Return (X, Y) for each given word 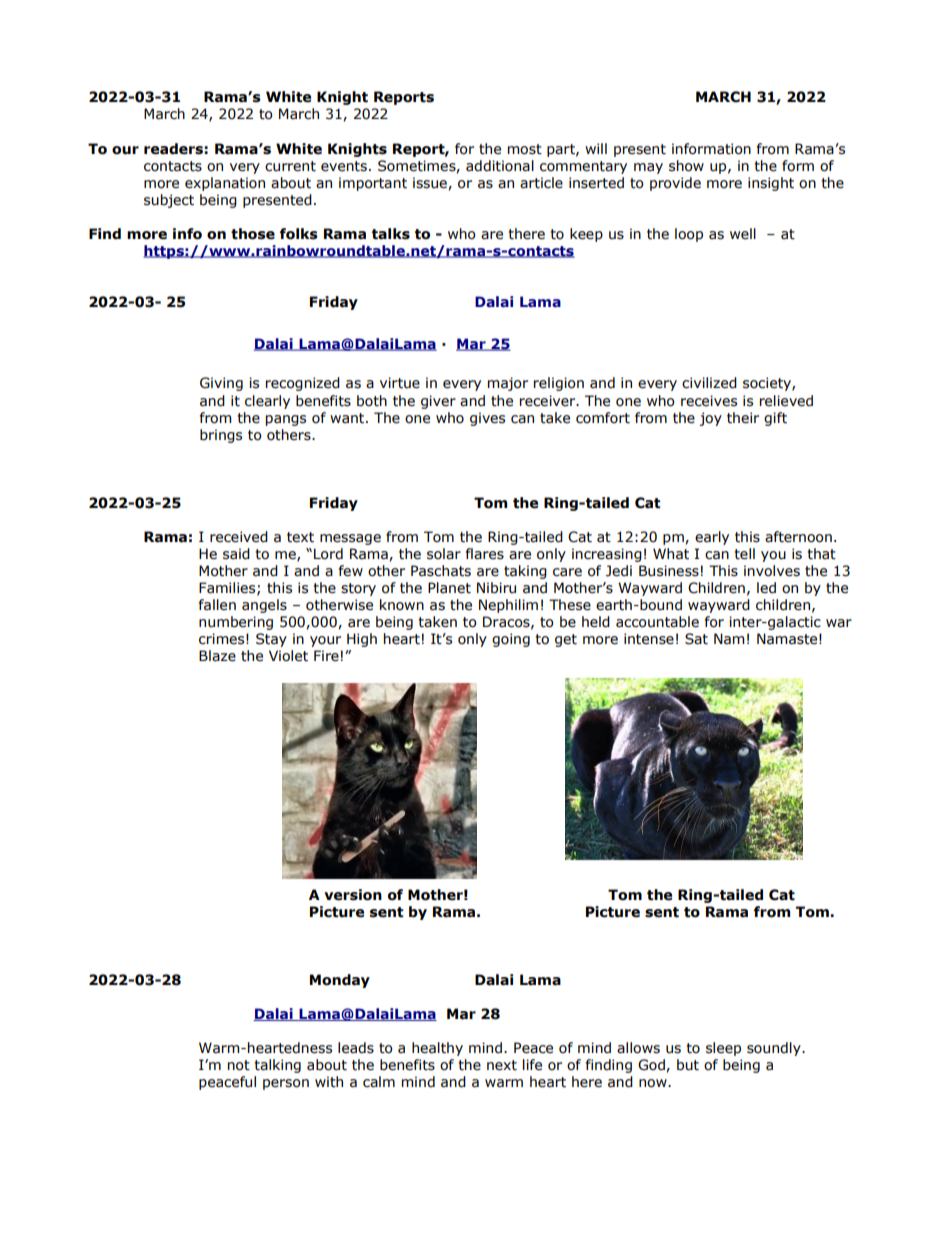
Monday (340, 981)
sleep (723, 1049)
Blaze (217, 656)
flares (485, 554)
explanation (225, 184)
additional (500, 166)
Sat (696, 639)
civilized (709, 383)
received (239, 537)
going (511, 640)
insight (771, 184)
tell (744, 554)
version (353, 895)
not (239, 1065)
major (508, 384)
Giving (221, 384)
